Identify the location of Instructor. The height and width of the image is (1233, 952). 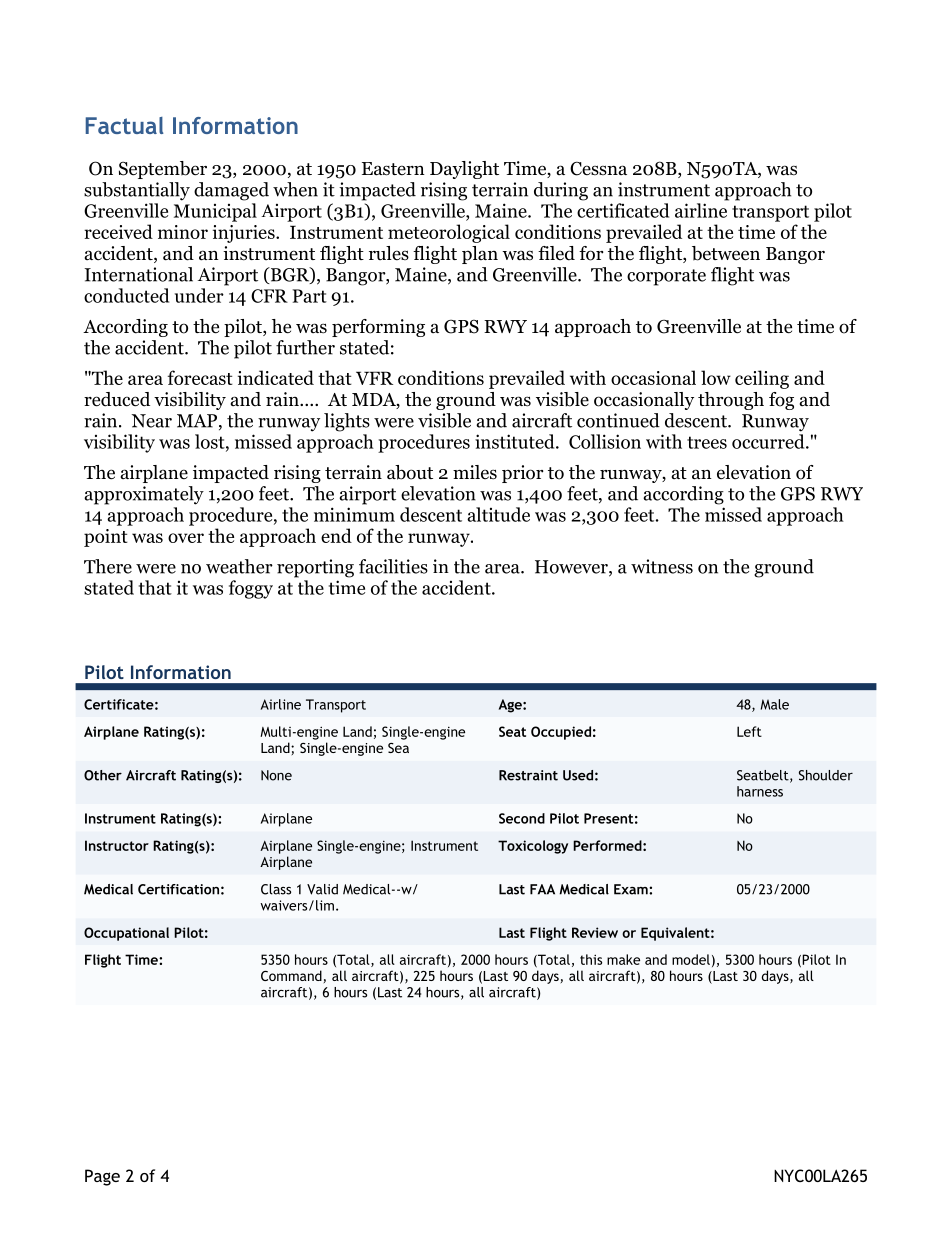
(117, 845).
